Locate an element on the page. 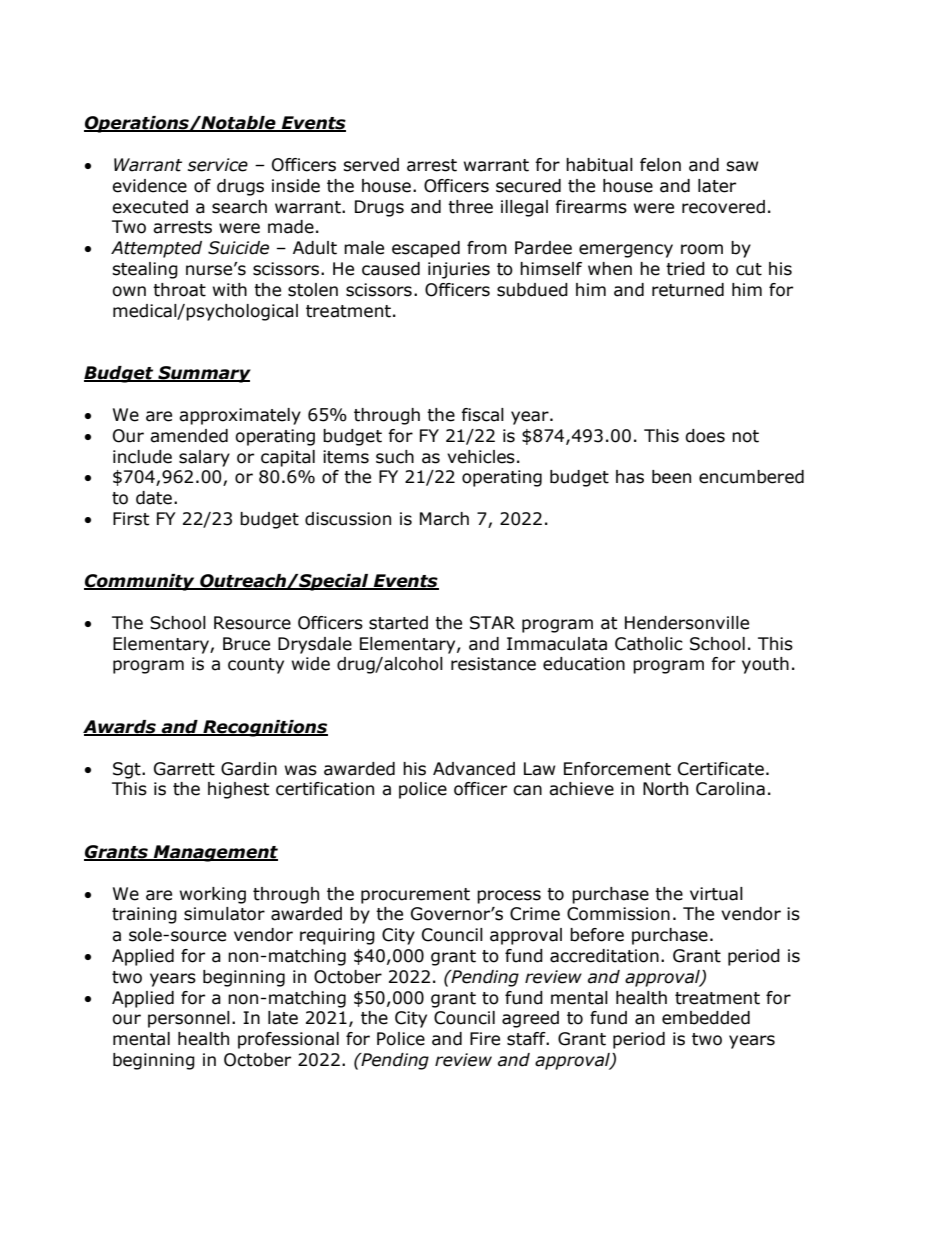 Image resolution: width=952 pixels, height=1233 pixels. highest is located at coordinates (238, 790).
